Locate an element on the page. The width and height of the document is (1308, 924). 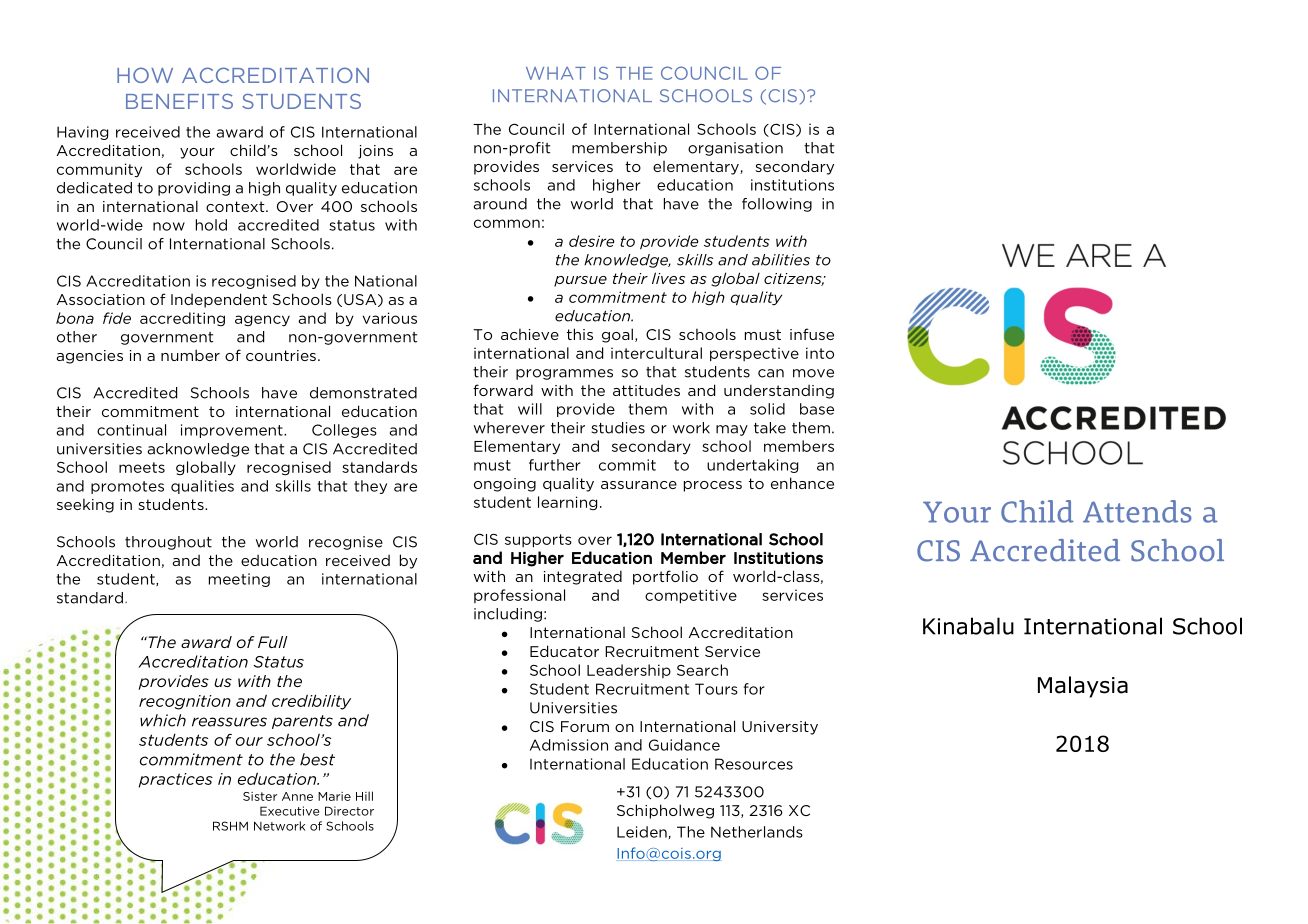
Educator is located at coordinates (564, 651).
